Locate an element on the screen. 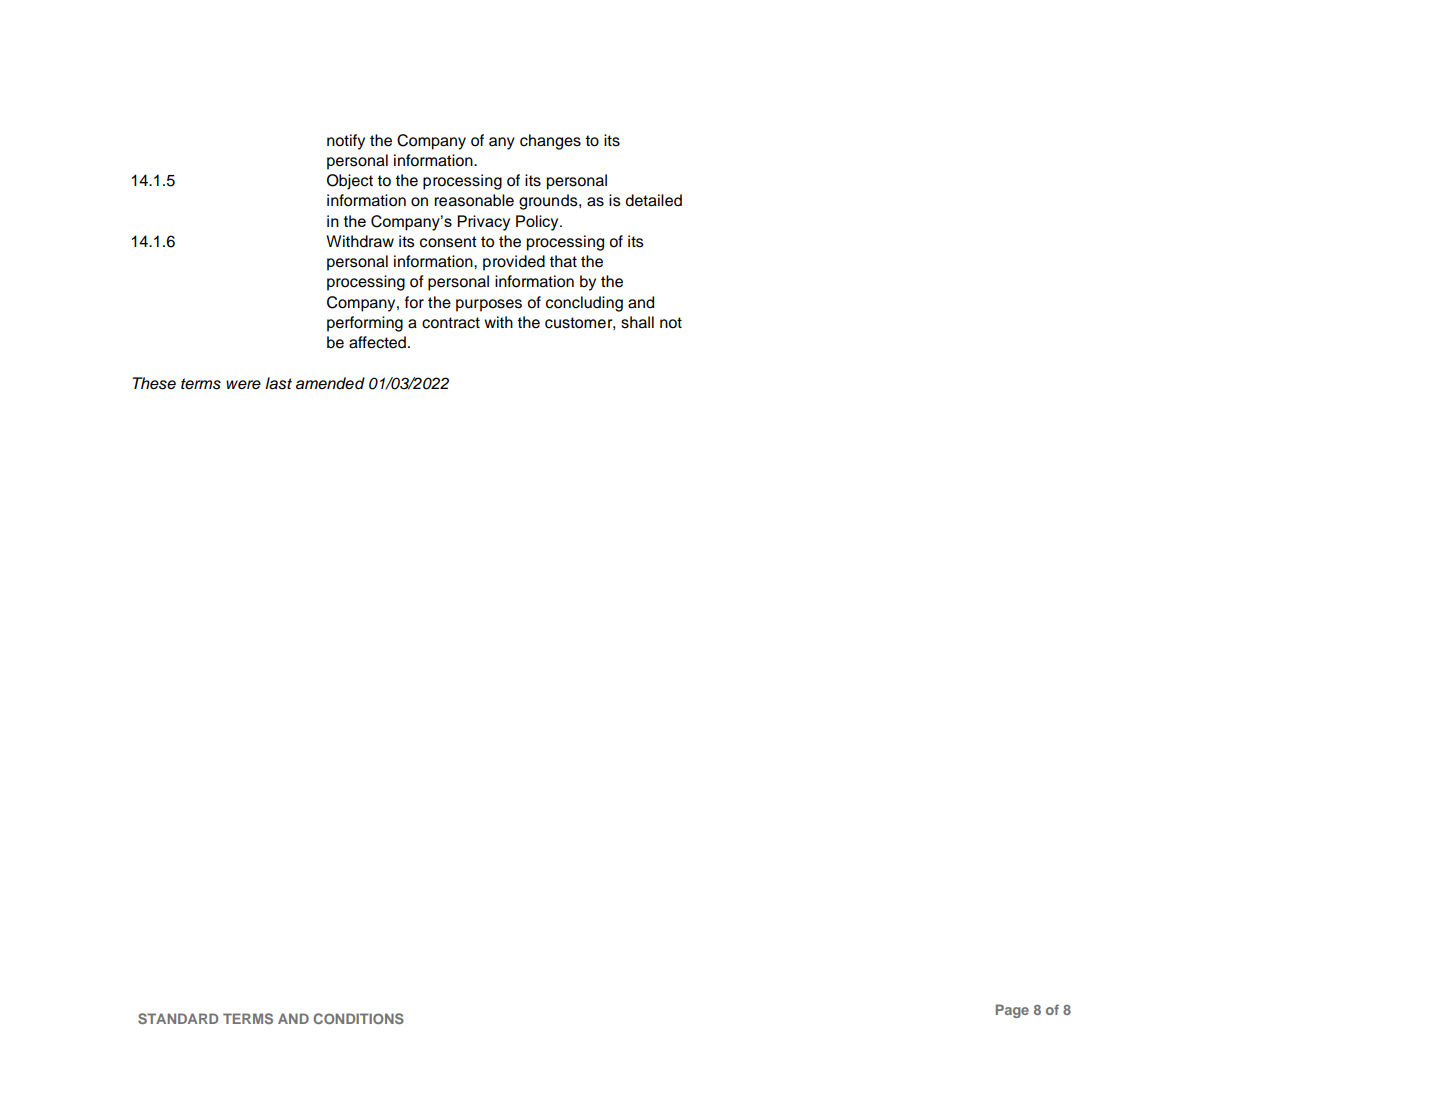 The height and width of the screenshot is (1109, 1435). were is located at coordinates (243, 385).
